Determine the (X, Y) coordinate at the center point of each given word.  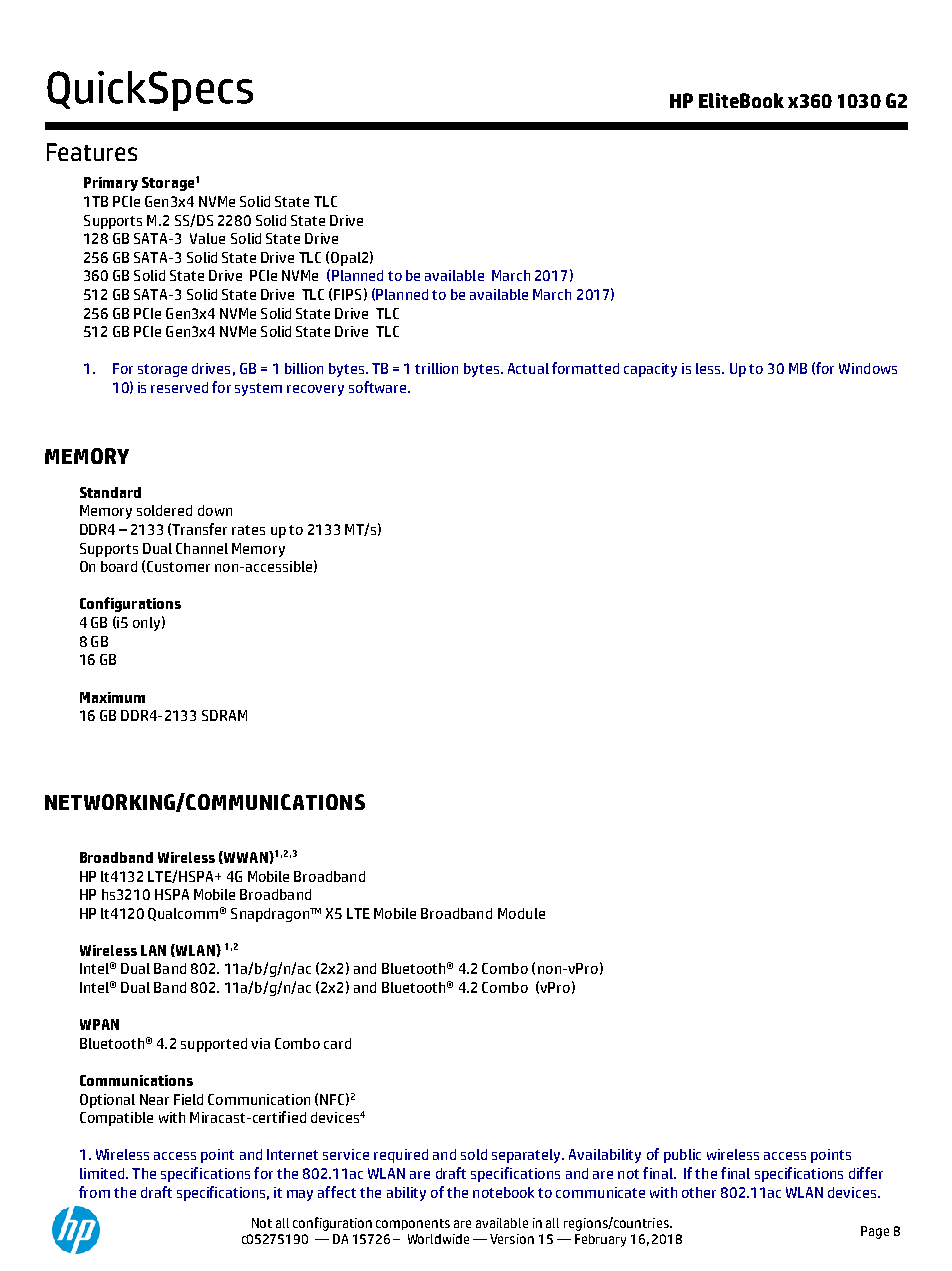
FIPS (347, 294)
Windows (868, 368)
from (94, 1192)
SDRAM (224, 715)
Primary (111, 184)
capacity (650, 370)
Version (512, 1239)
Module (521, 913)
